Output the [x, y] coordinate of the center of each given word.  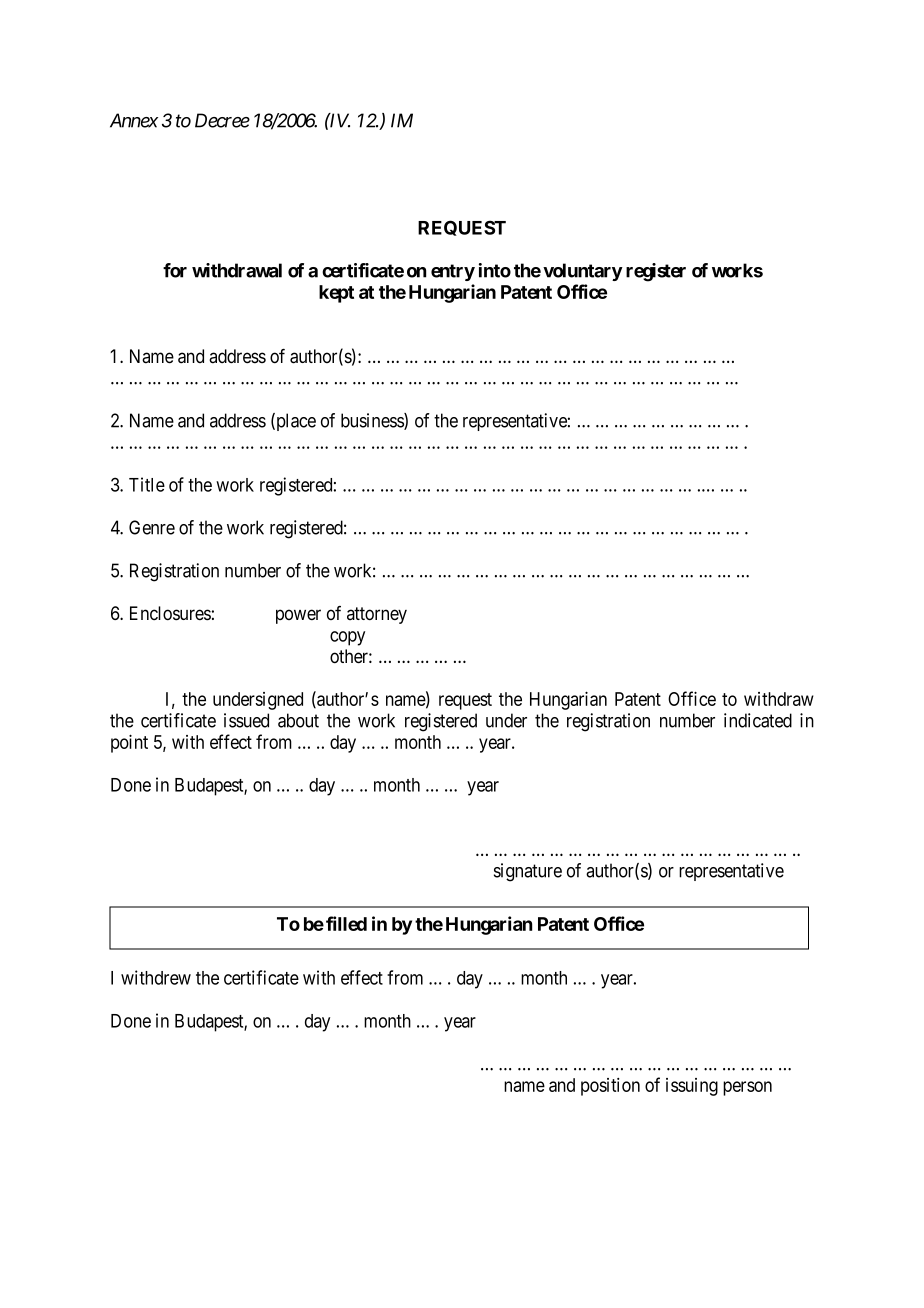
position [610, 1087]
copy [347, 638]
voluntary [583, 272]
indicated [758, 720]
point [129, 743]
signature [528, 872]
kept [336, 294]
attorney [377, 615]
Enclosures [170, 613]
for [175, 270]
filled [346, 923]
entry [453, 272]
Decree [222, 120]
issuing [692, 1087]
